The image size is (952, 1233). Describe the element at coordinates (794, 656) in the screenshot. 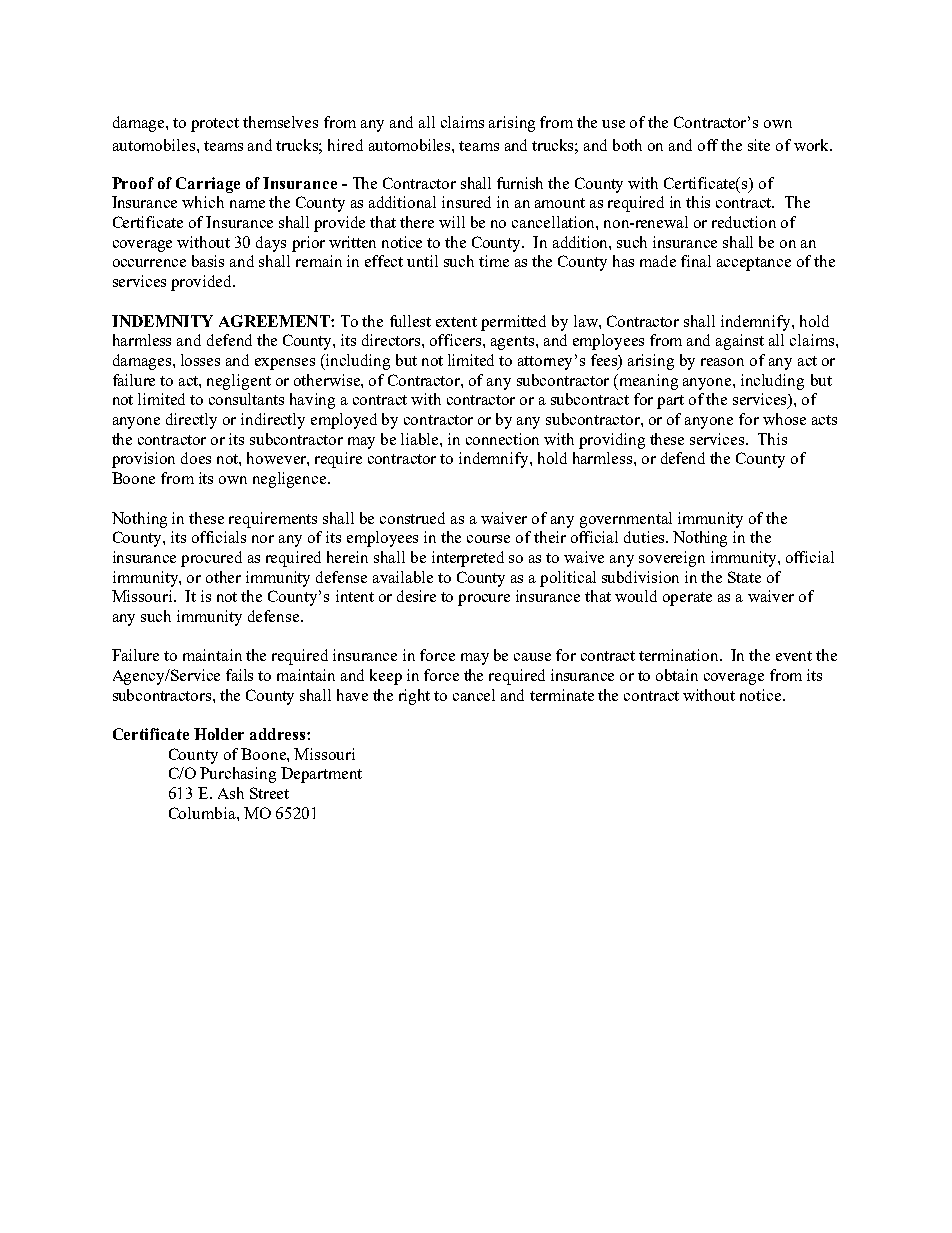

I see `event` at that location.
